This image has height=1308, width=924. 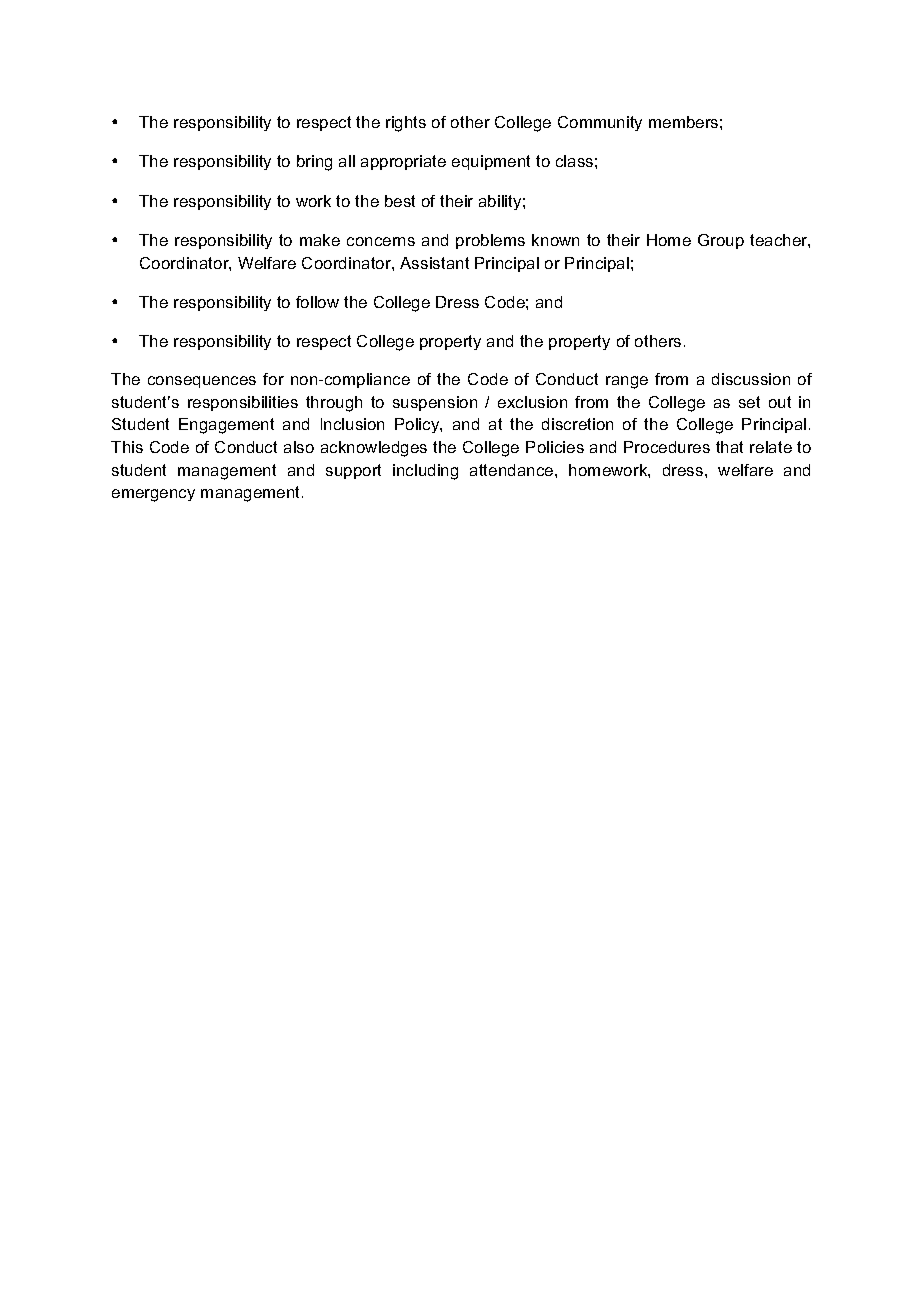 What do you see at coordinates (406, 124) in the image?
I see `rights` at bounding box center [406, 124].
